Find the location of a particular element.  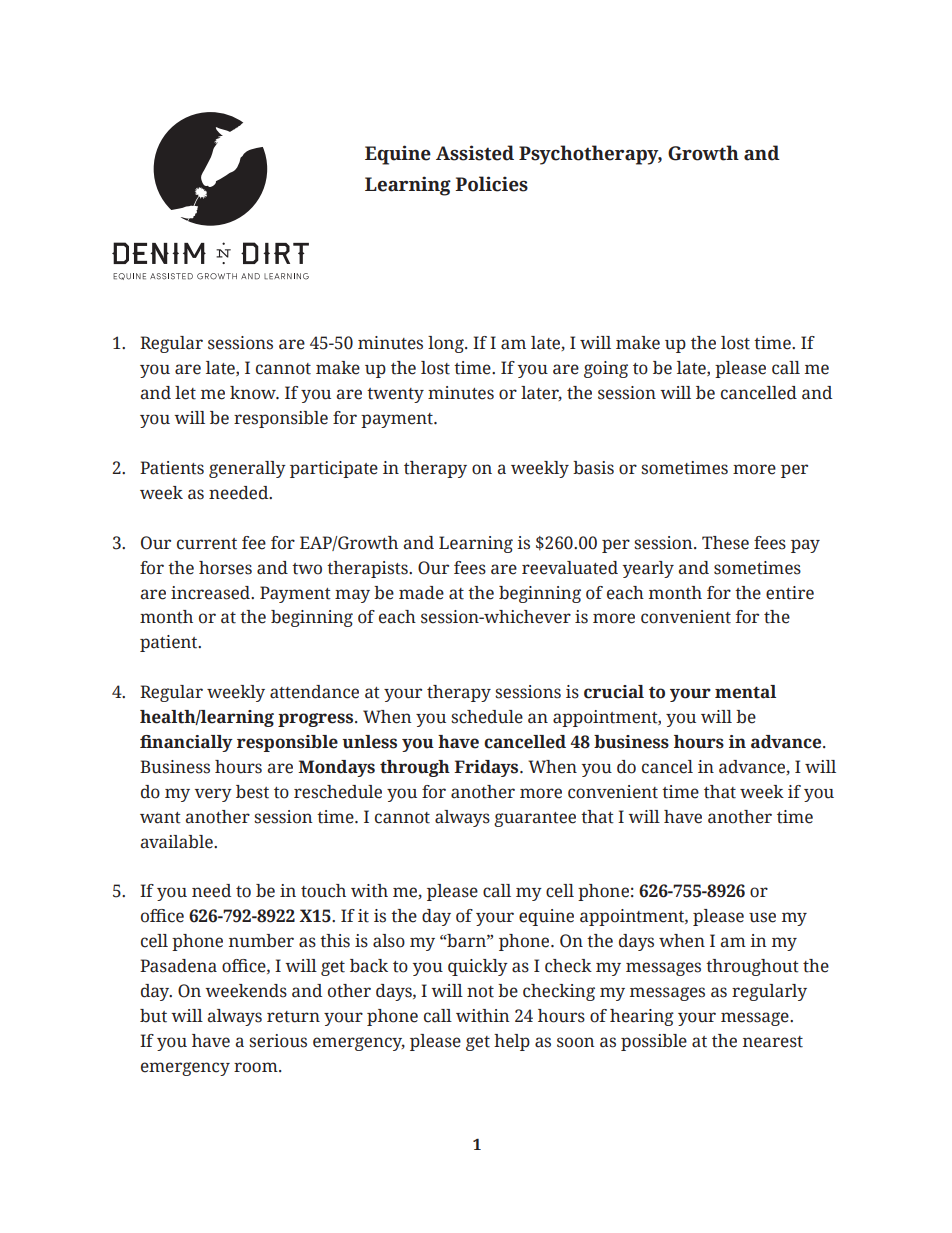

financially is located at coordinates (186, 743).
